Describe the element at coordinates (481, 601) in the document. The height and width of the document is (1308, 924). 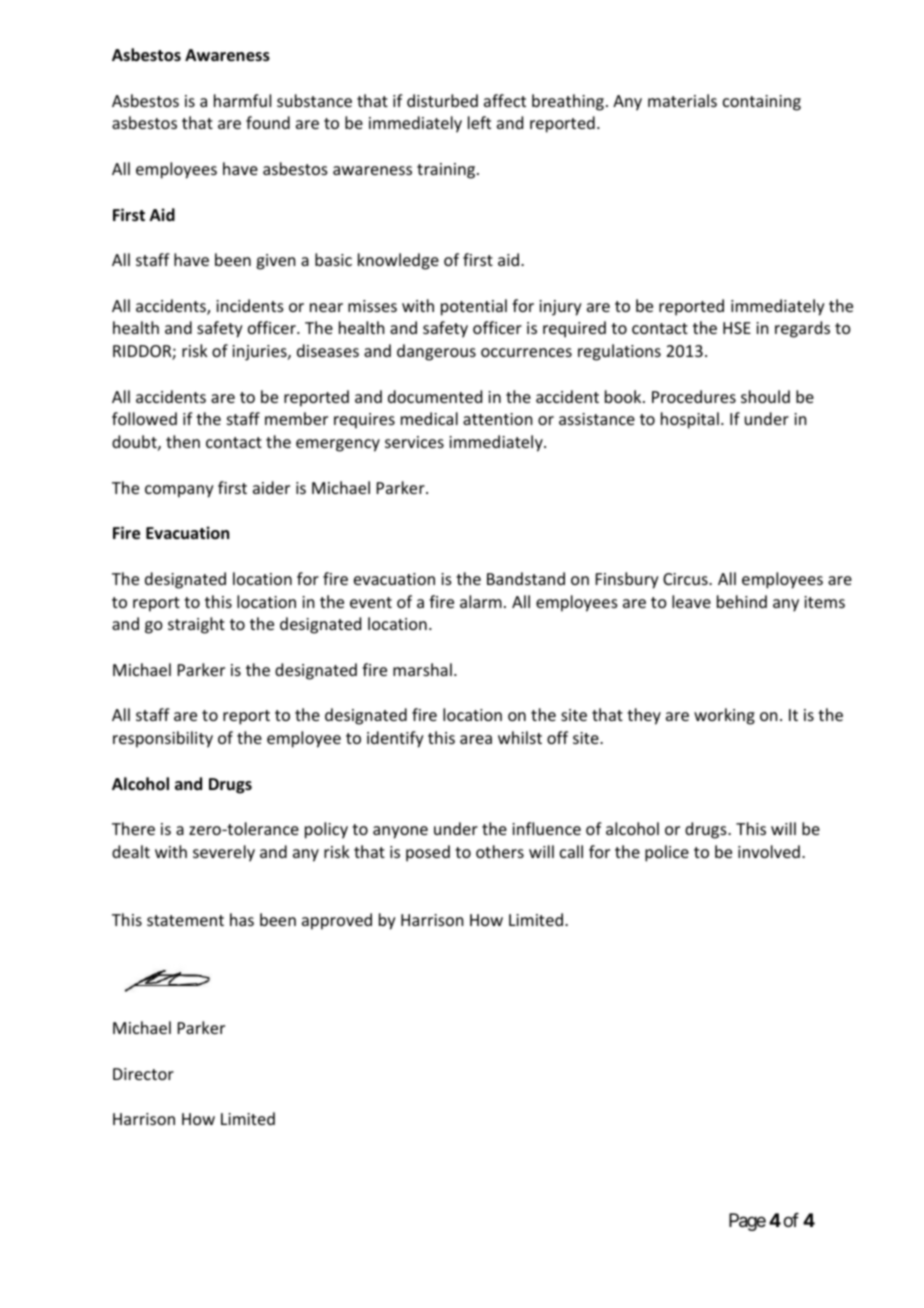
I see `alarm` at that location.
